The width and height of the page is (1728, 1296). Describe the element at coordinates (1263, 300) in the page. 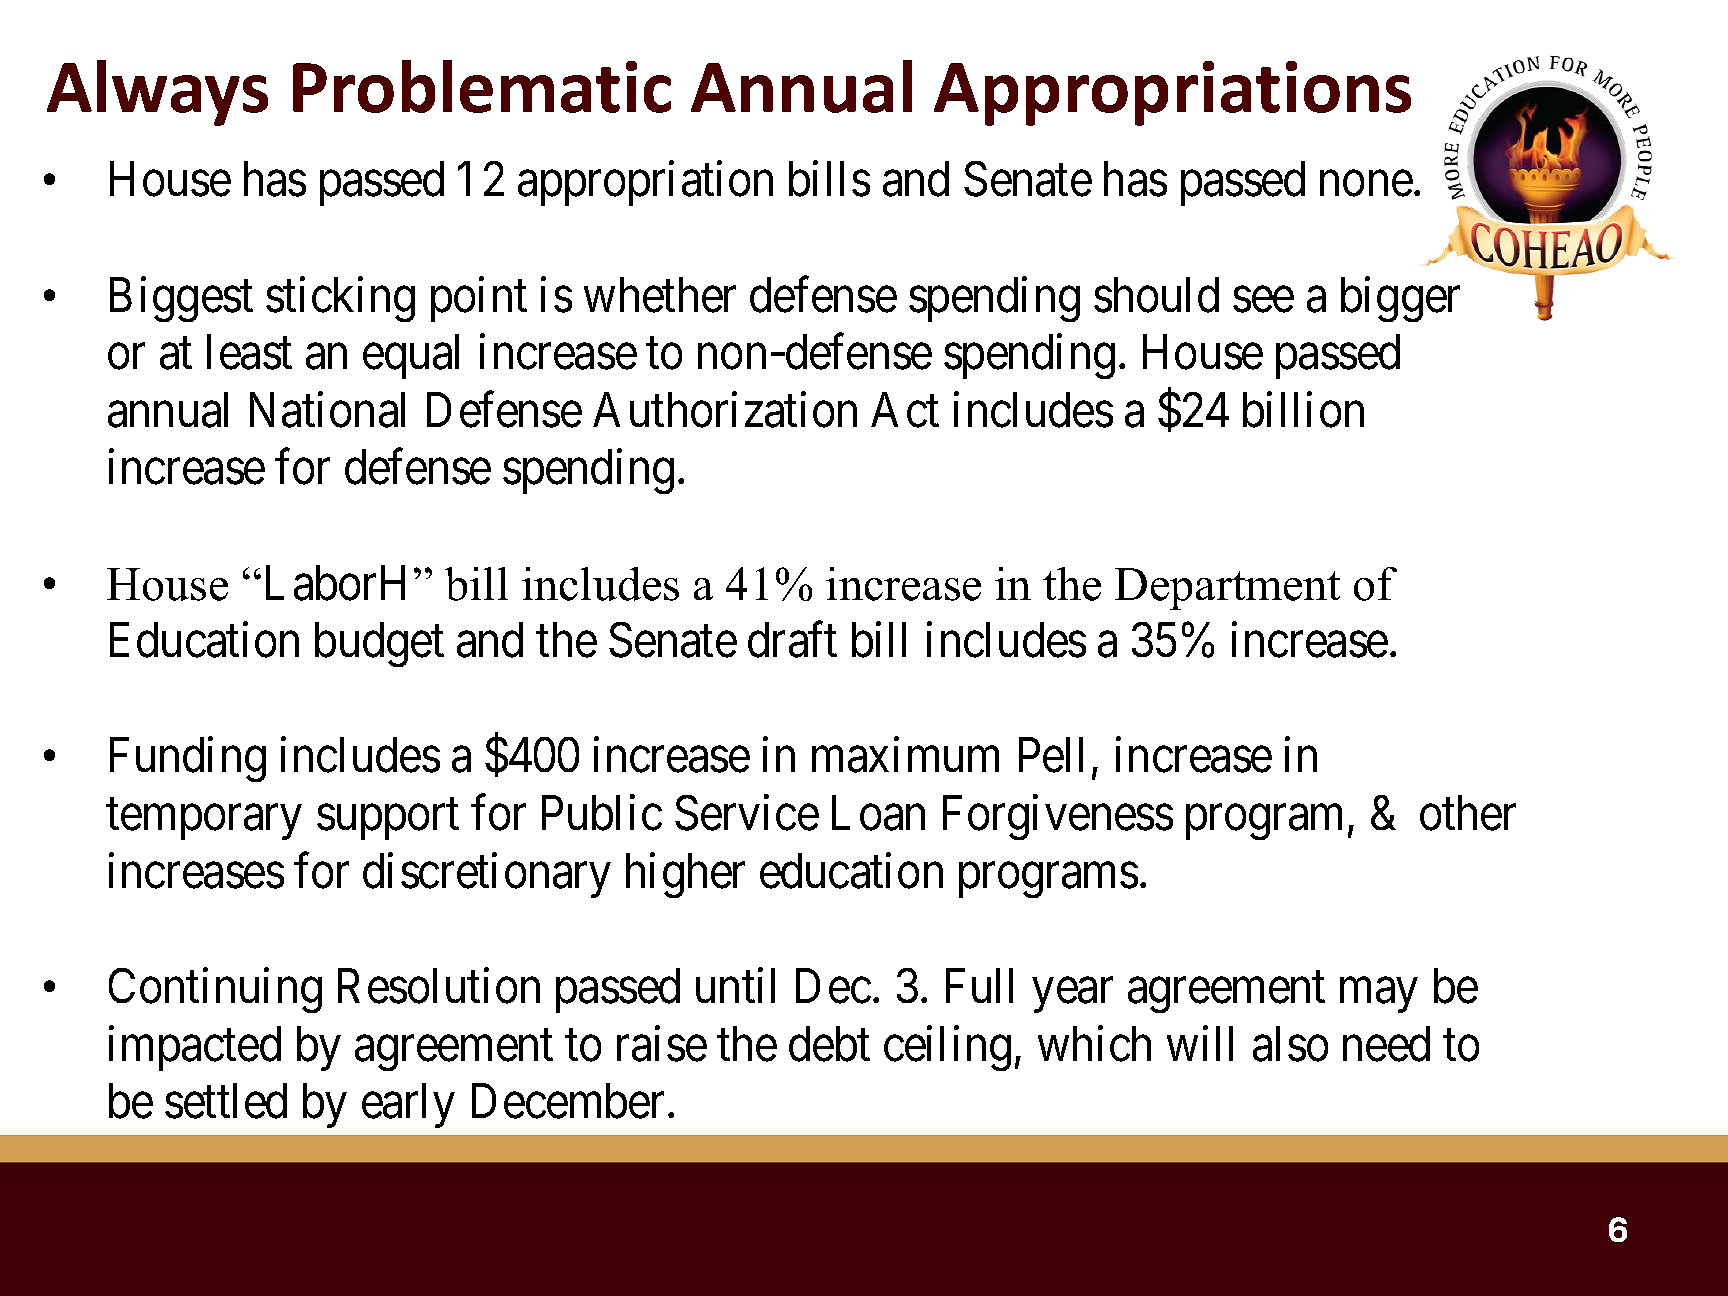

I see `see` at that location.
